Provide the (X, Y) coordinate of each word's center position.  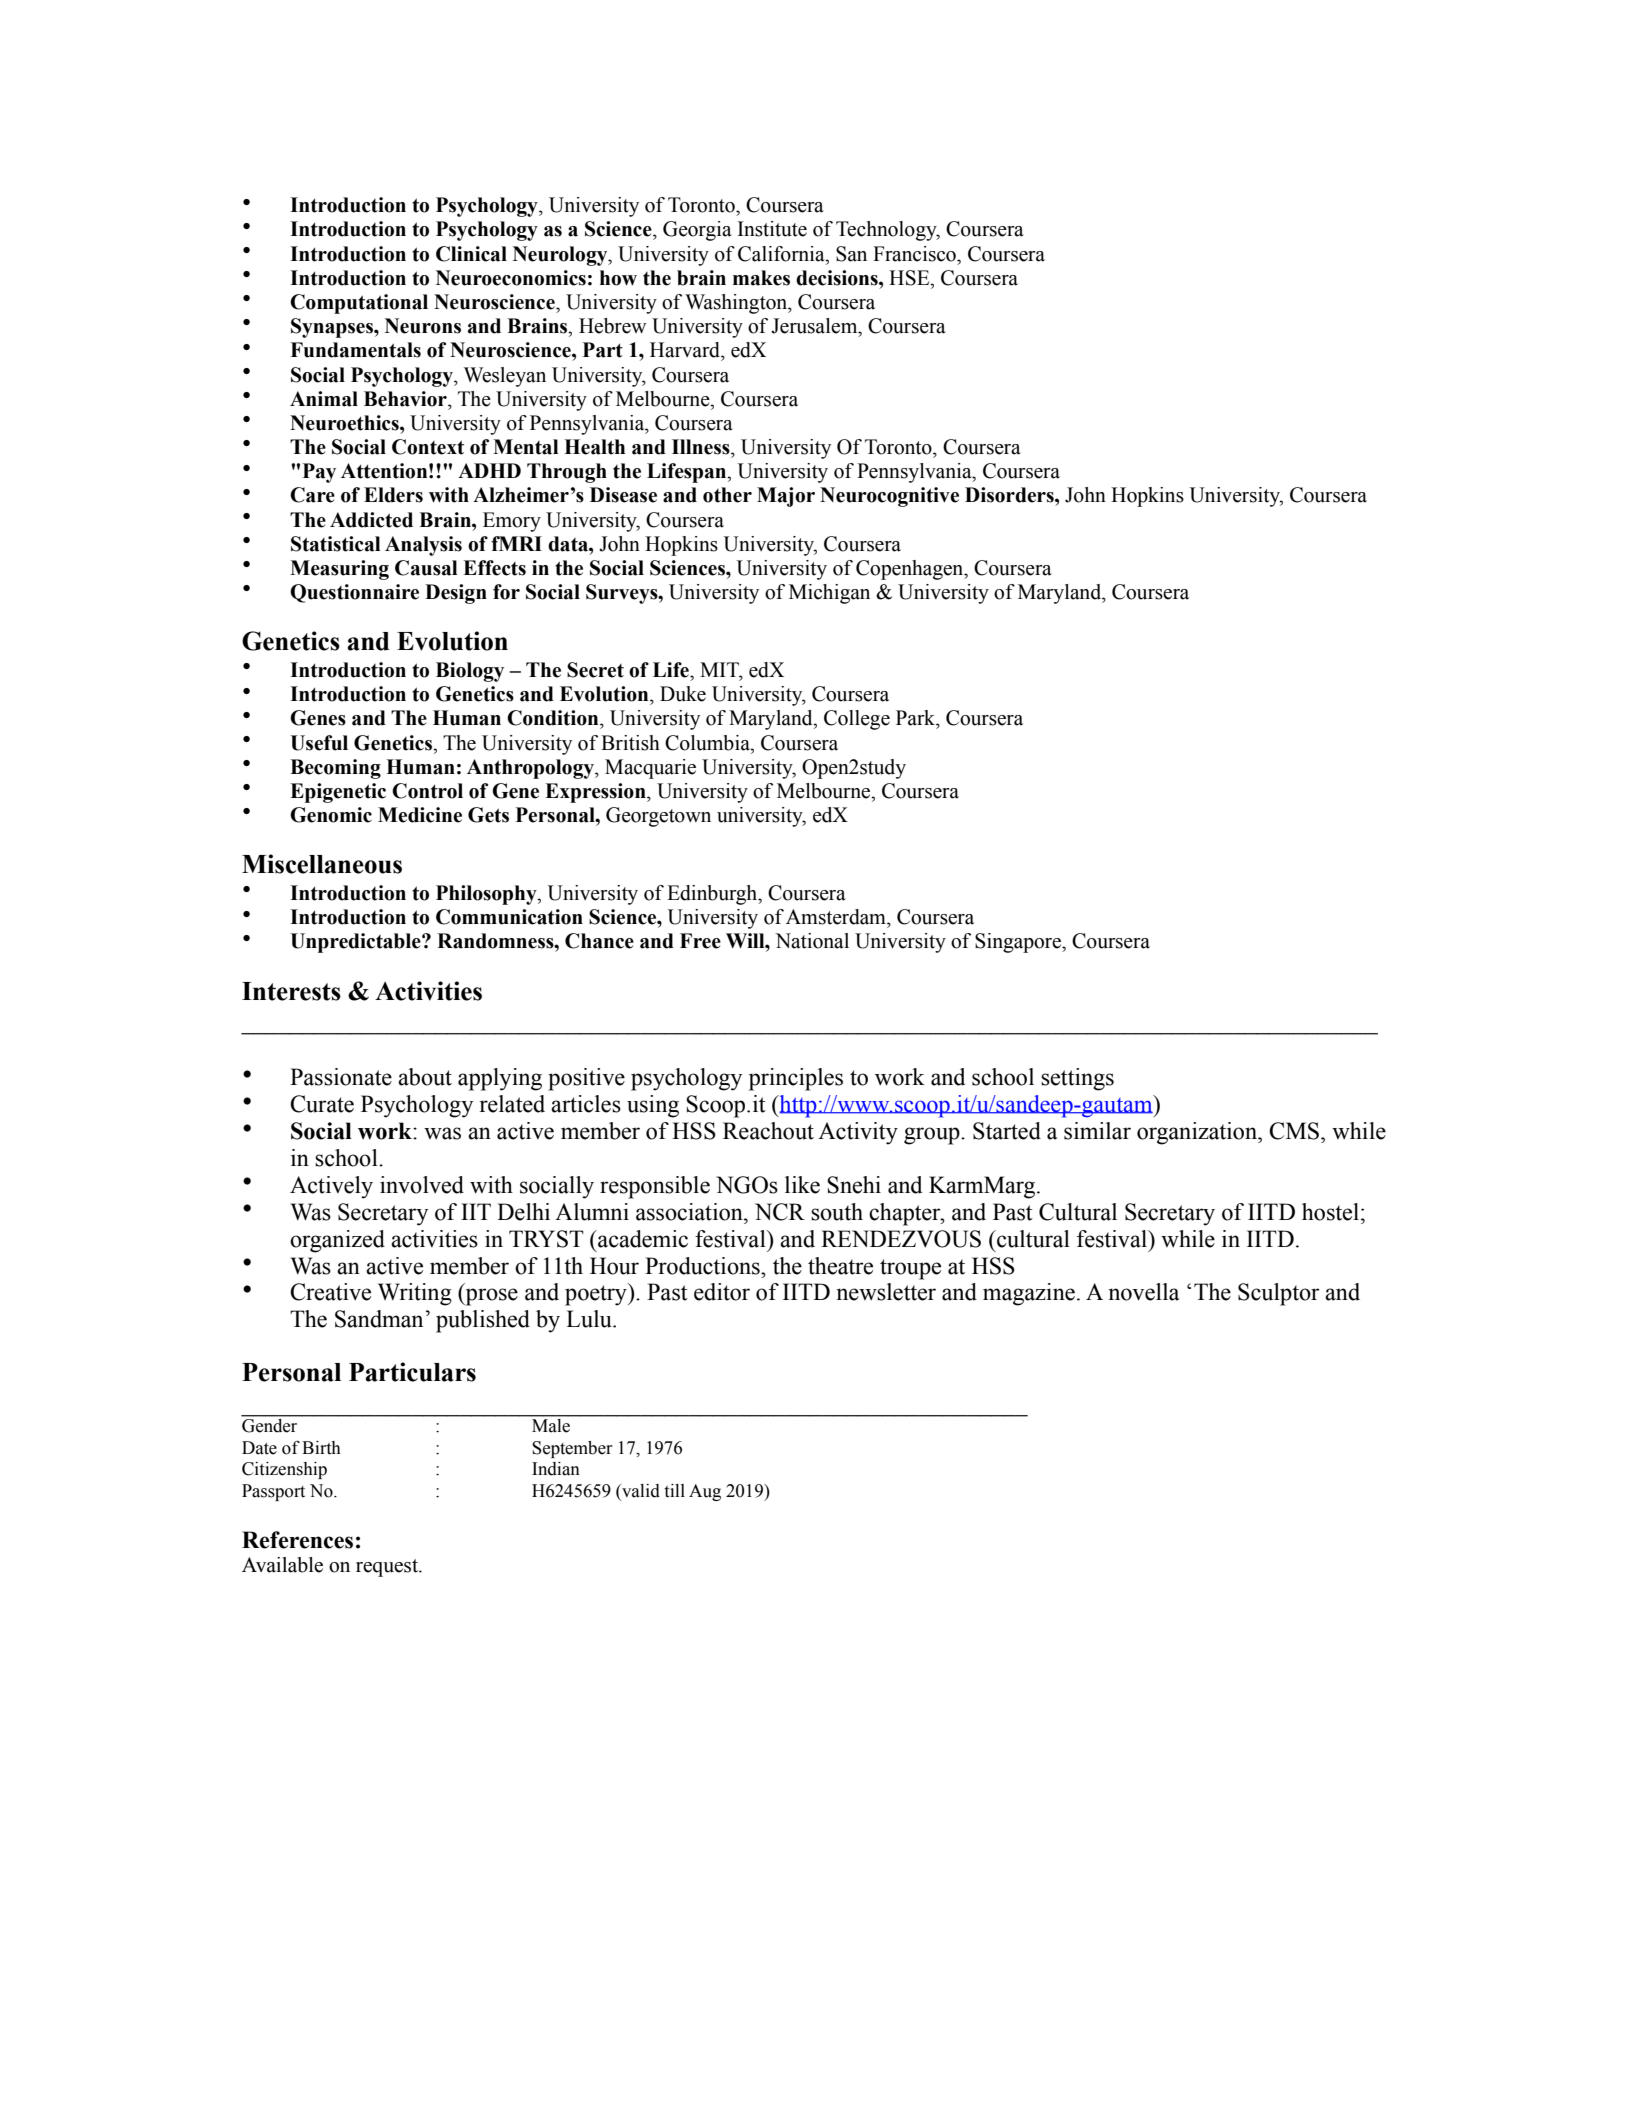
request (388, 1568)
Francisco (915, 254)
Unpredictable (356, 943)
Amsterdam (837, 917)
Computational (359, 304)
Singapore (1019, 943)
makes (761, 278)
